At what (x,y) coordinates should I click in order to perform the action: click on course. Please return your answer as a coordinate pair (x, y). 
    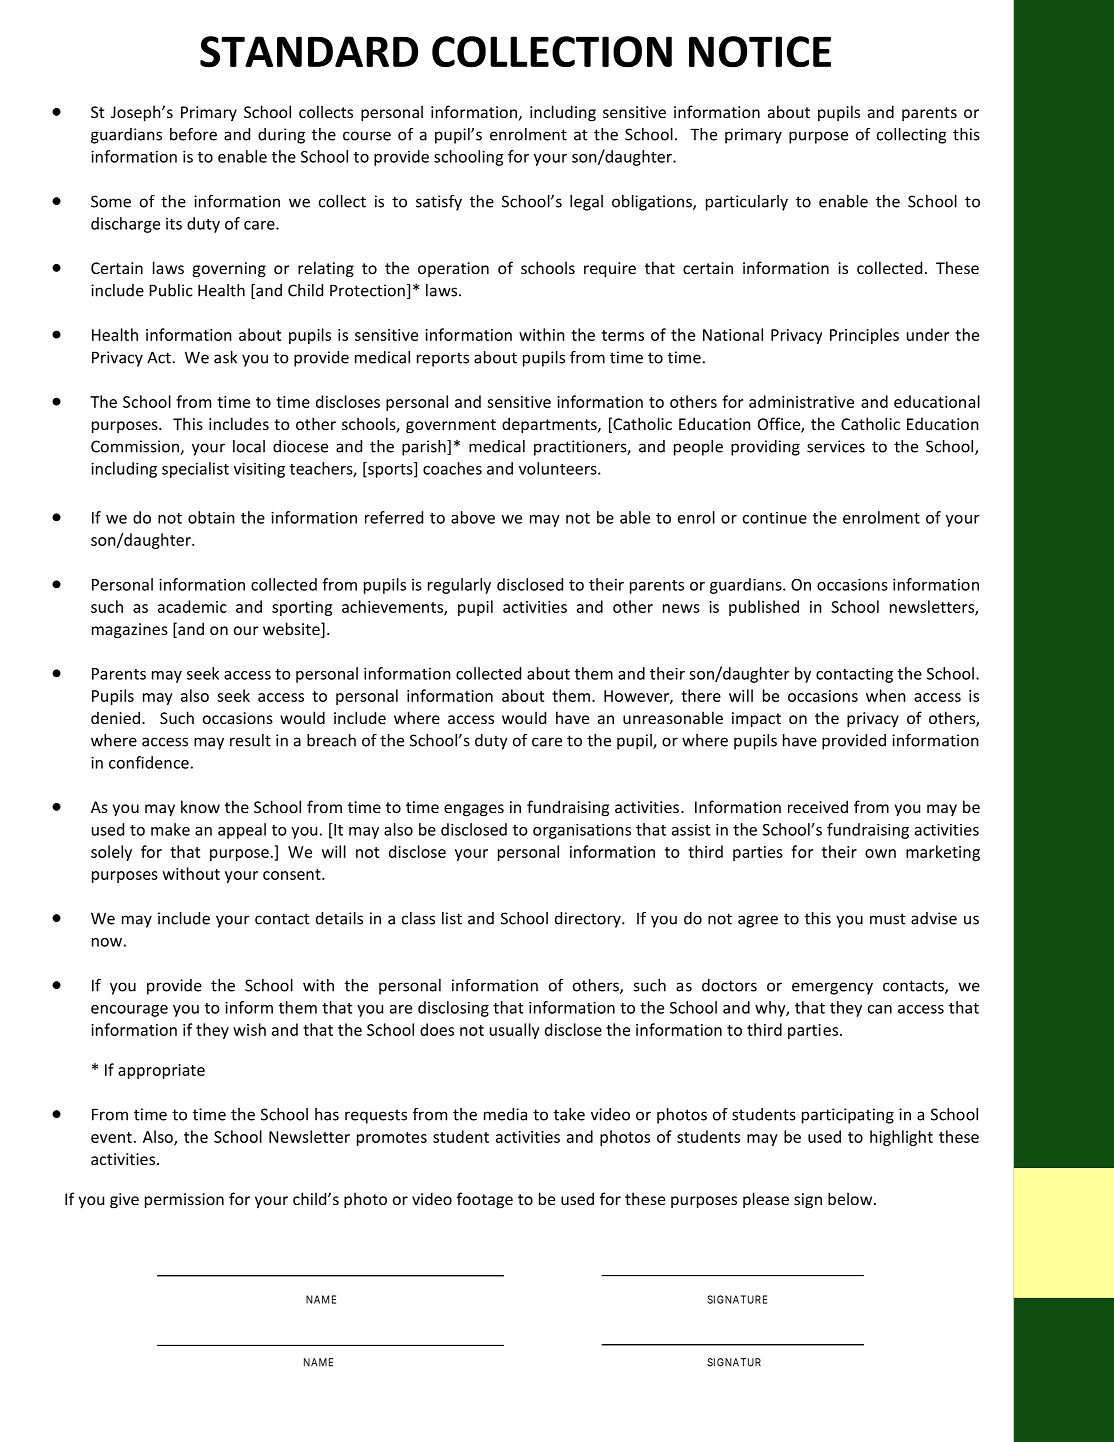
    Looking at the image, I should click on (367, 136).
